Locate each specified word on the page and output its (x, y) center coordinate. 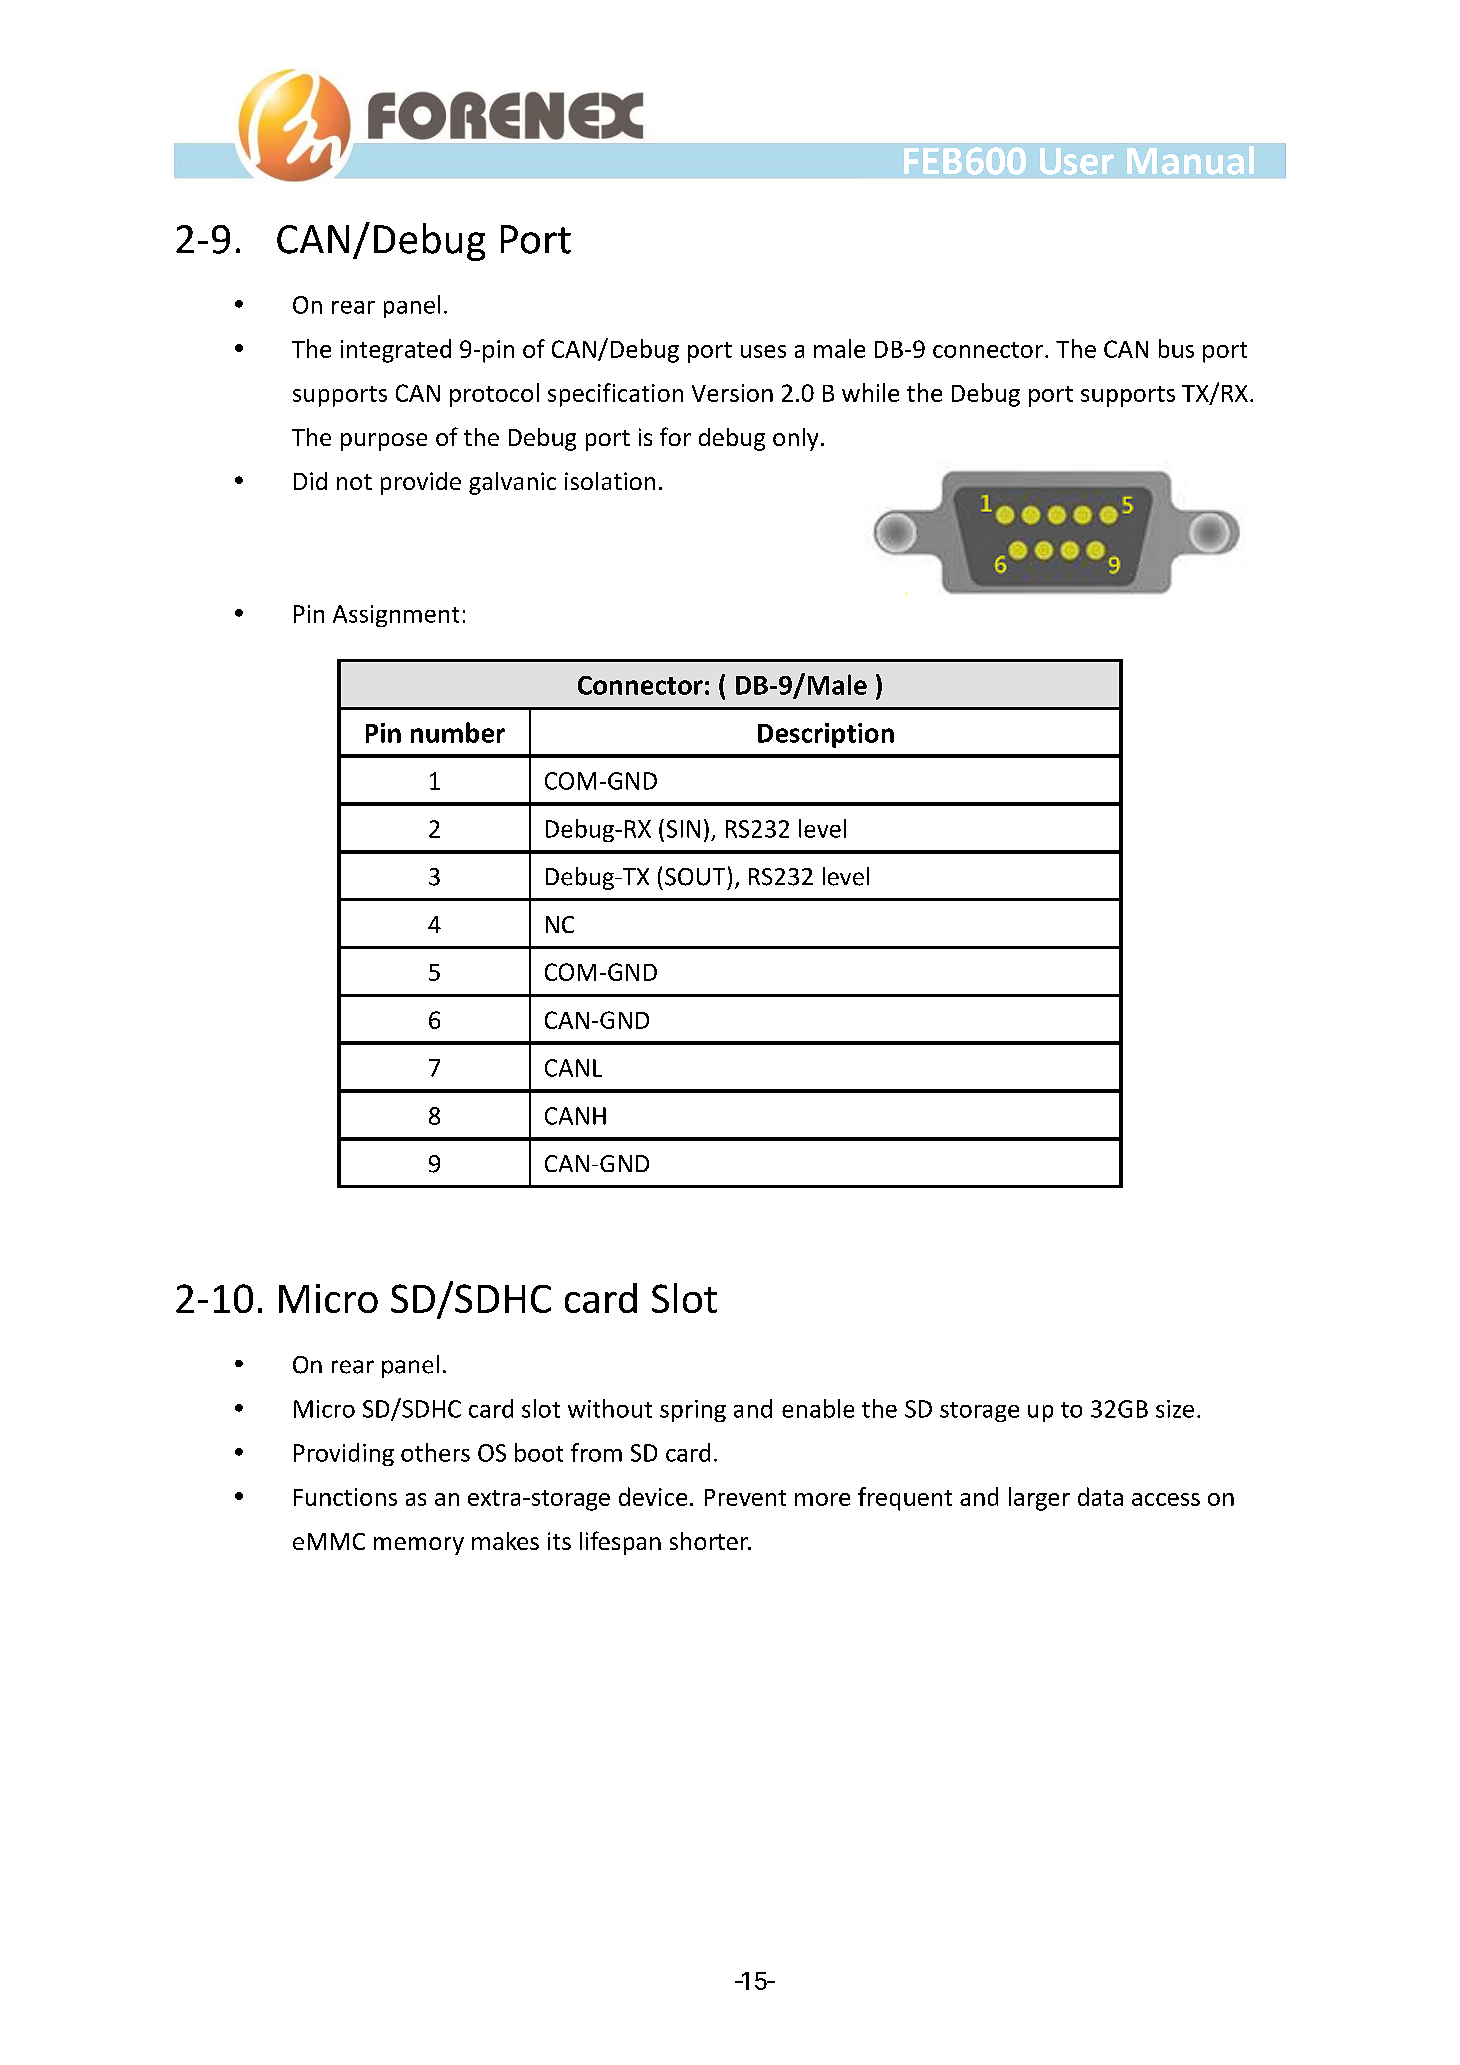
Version (732, 393)
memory (419, 1546)
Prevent (745, 1497)
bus (1176, 348)
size (1175, 1409)
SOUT (695, 877)
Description (826, 735)
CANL (573, 1068)
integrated (396, 351)
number (458, 732)
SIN (683, 829)
